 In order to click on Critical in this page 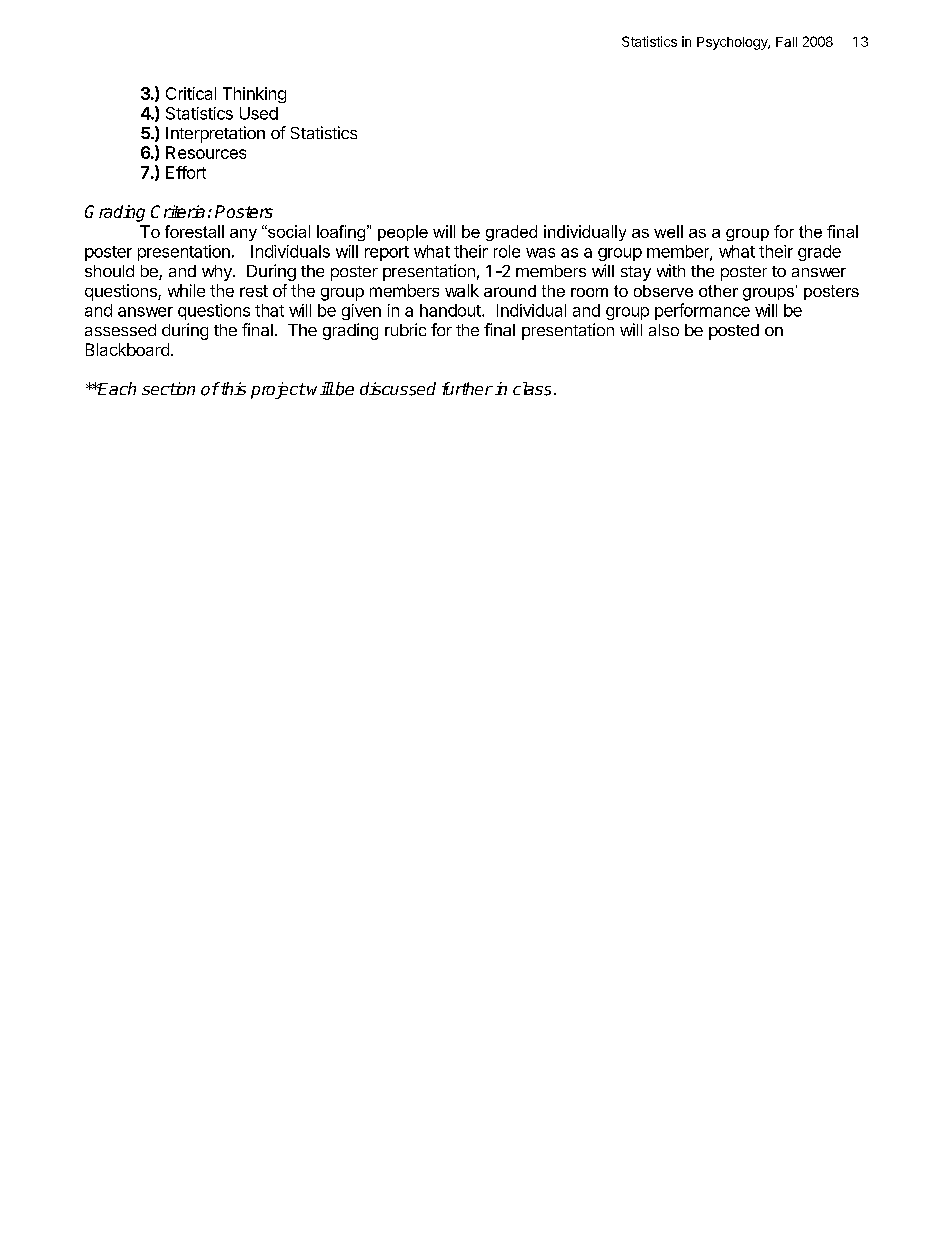, I will do `click(191, 93)`.
